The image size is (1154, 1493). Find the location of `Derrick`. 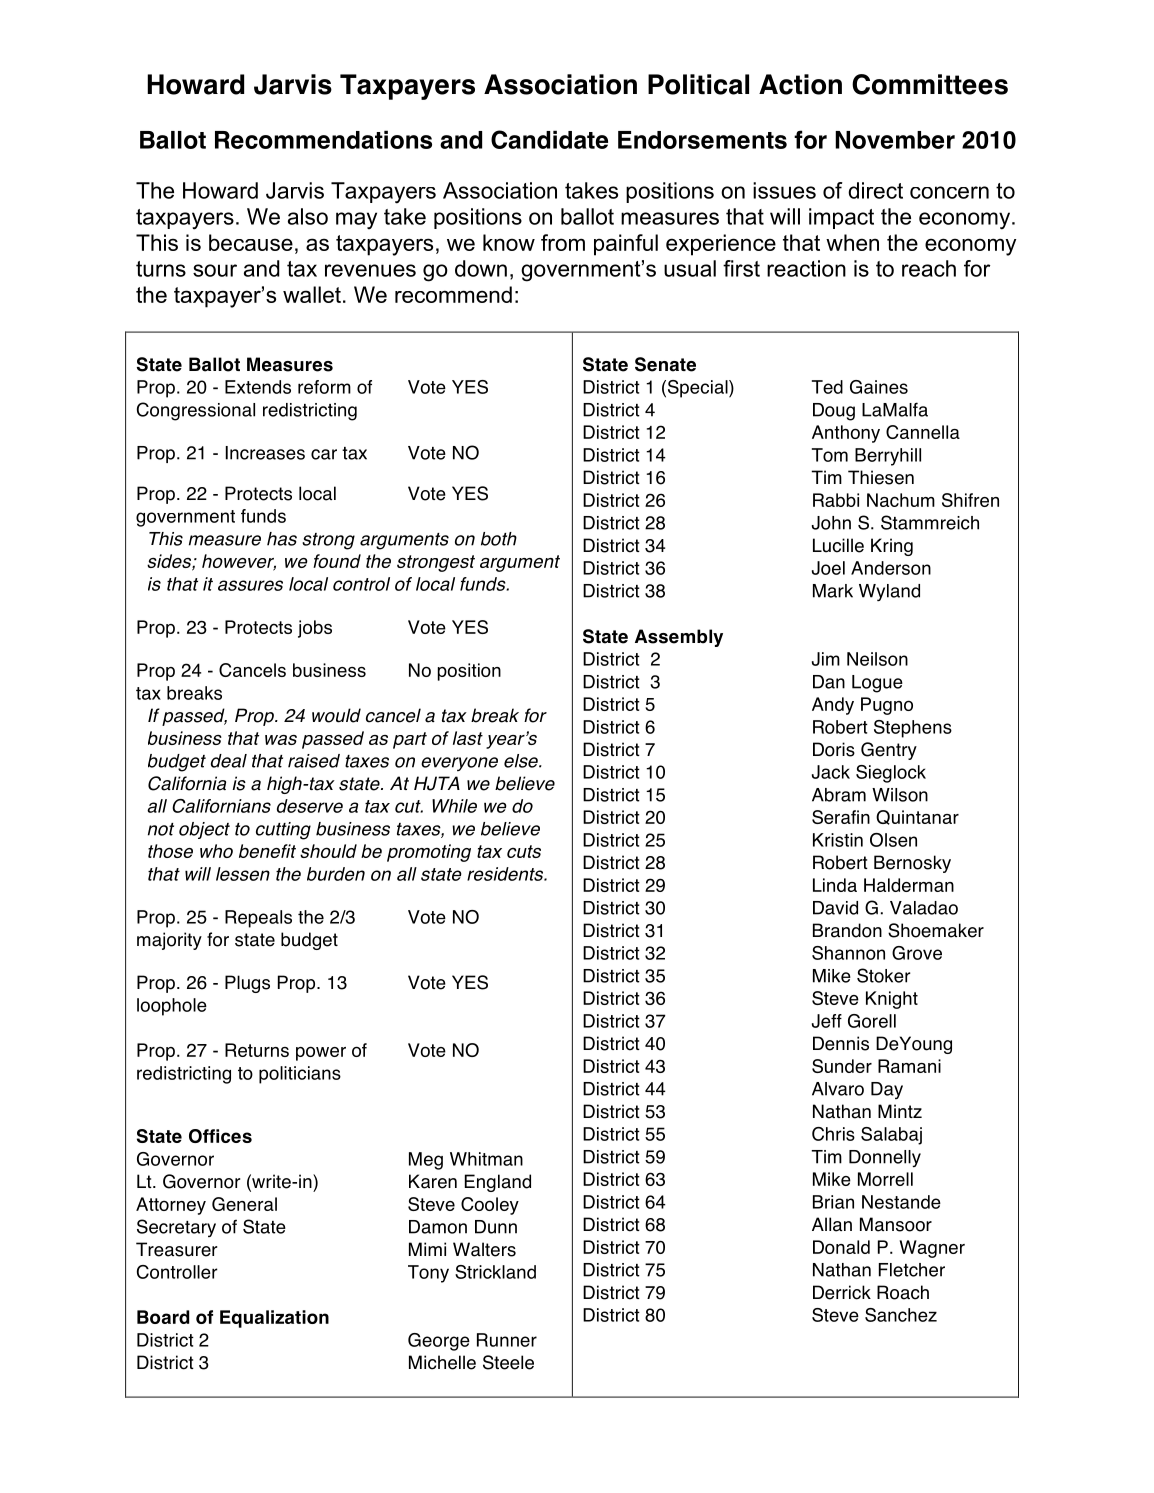

Derrick is located at coordinates (842, 1292).
